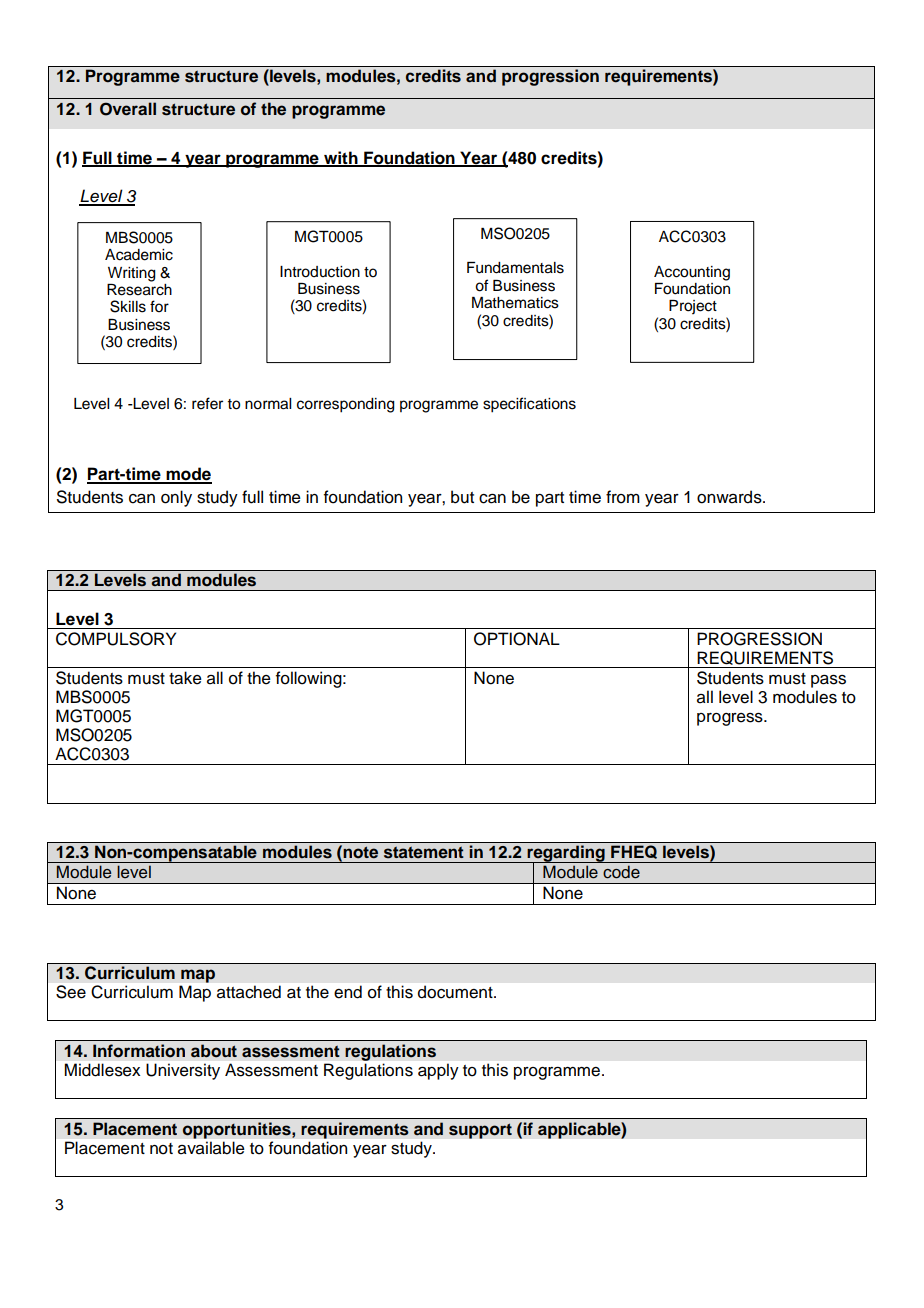  I want to click on document, so click(456, 992).
